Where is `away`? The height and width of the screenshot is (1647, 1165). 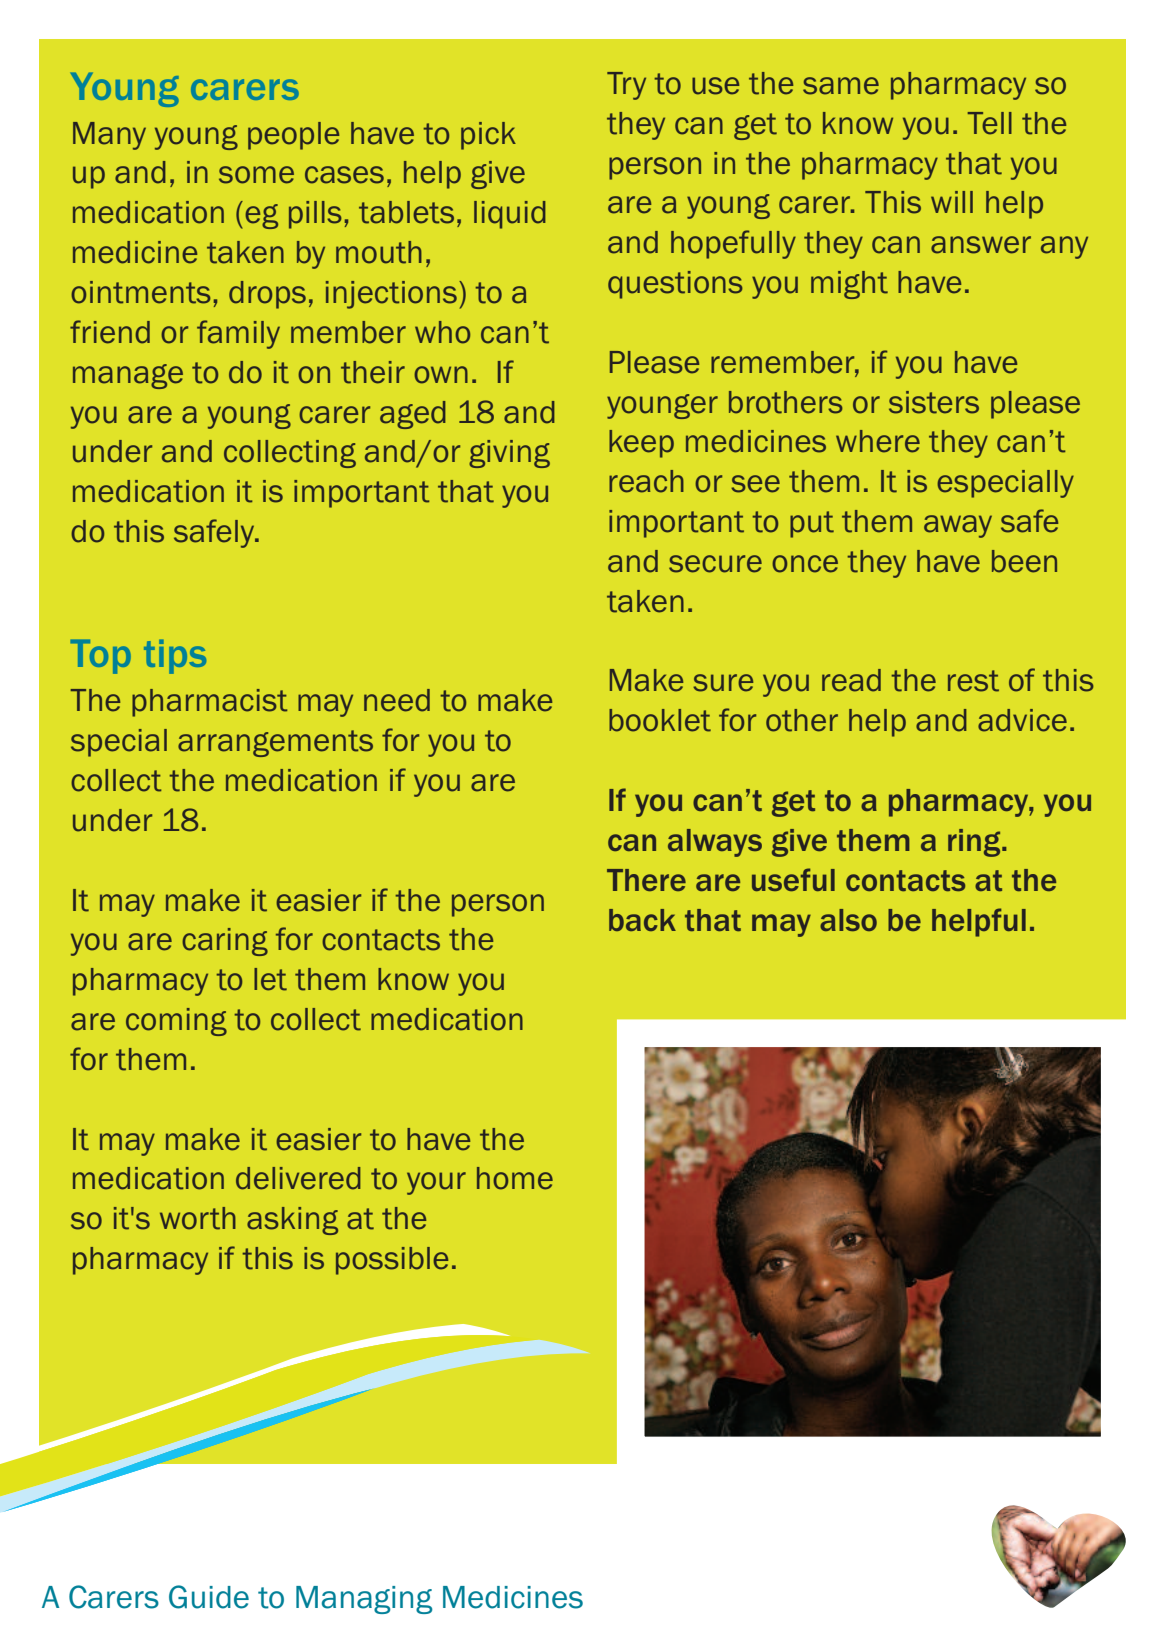 away is located at coordinates (958, 526).
